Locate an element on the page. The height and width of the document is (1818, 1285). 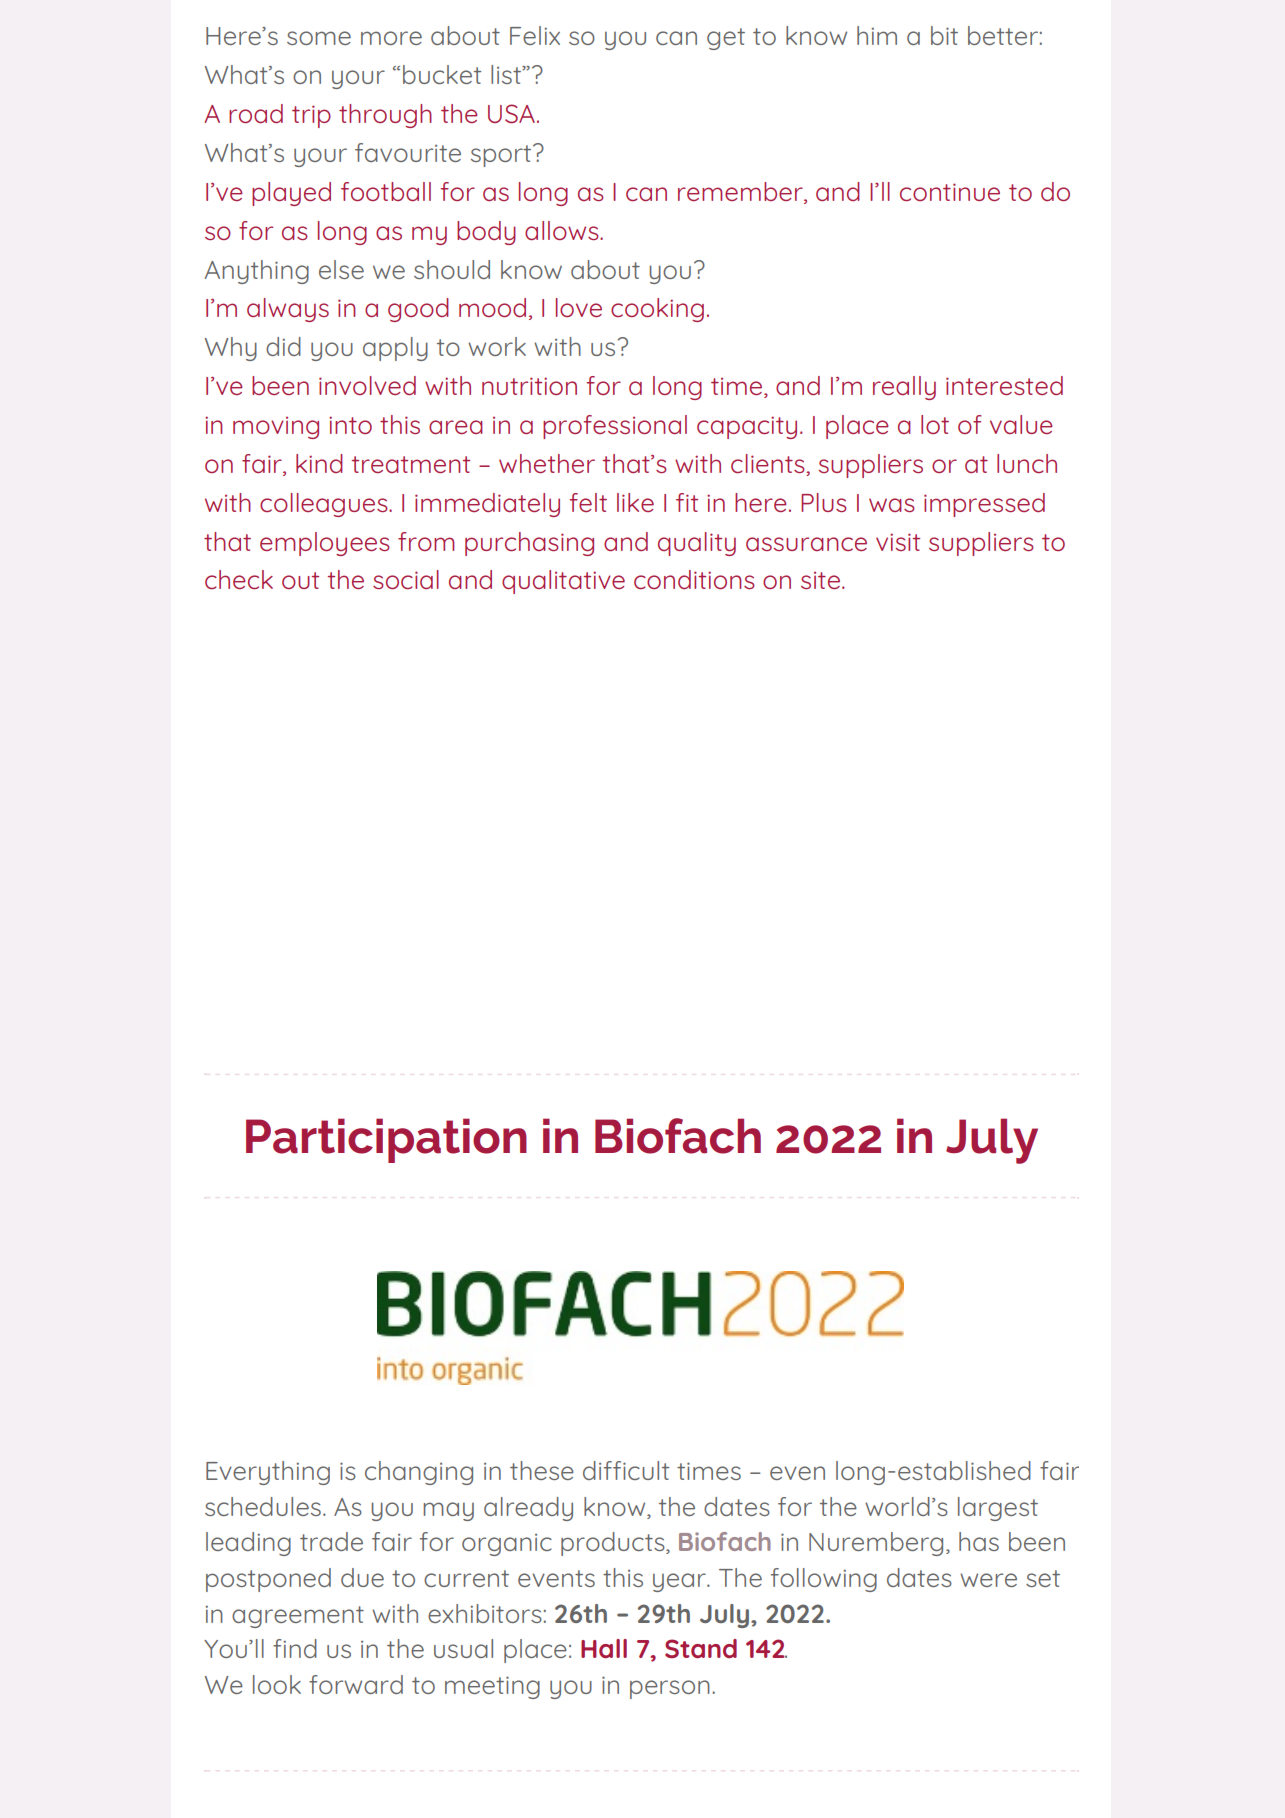
employees is located at coordinates (325, 544).
